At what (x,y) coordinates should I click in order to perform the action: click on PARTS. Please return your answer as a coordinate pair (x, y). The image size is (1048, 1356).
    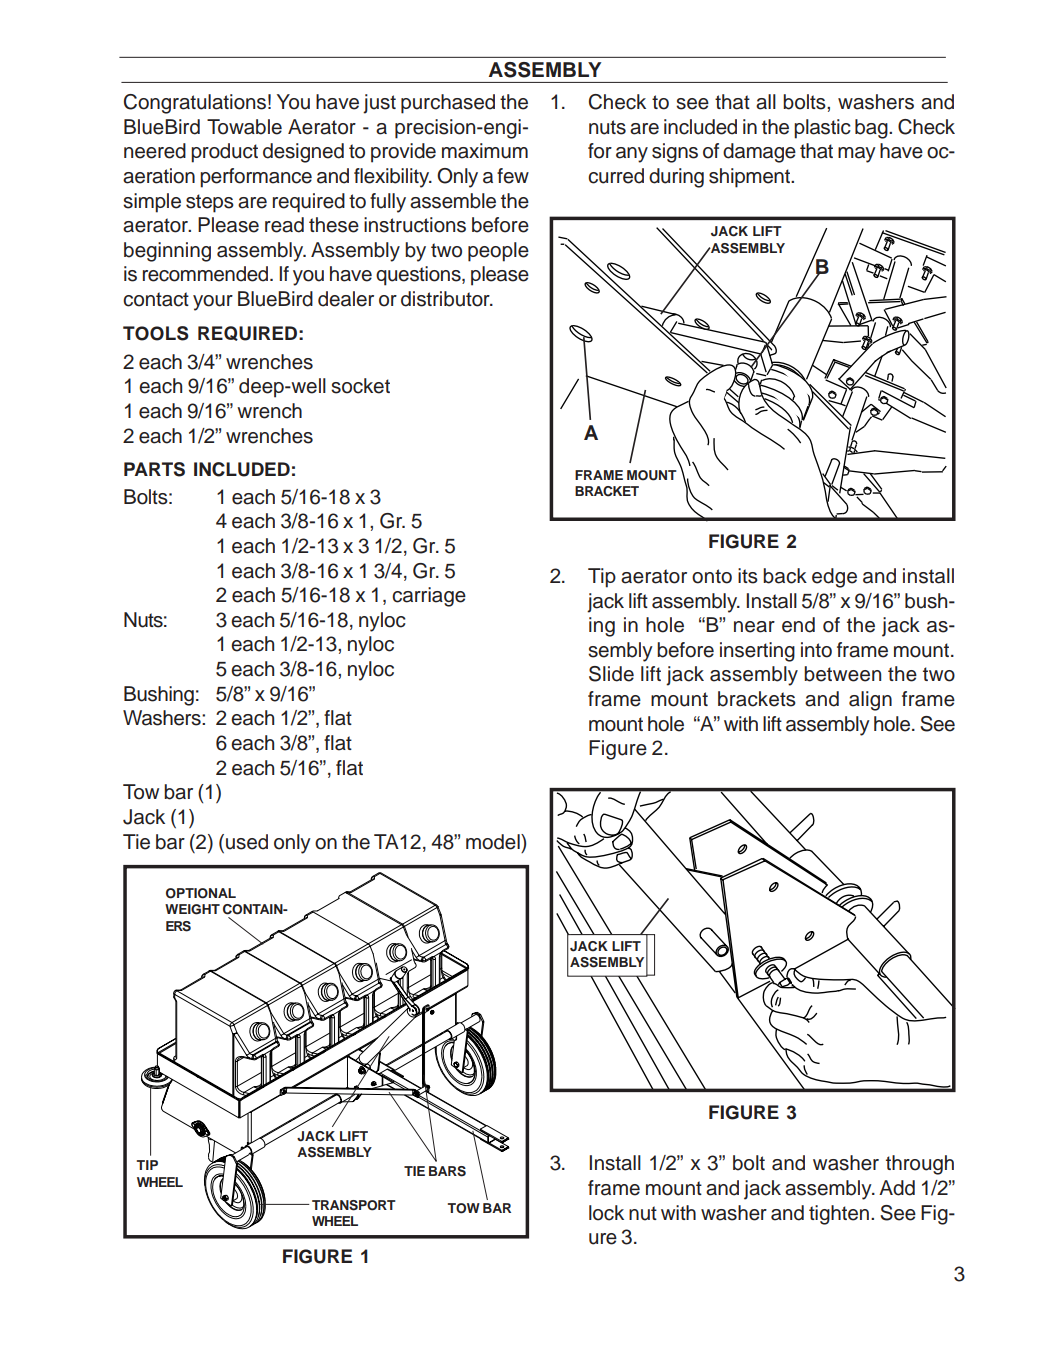
    Looking at the image, I should click on (154, 469).
